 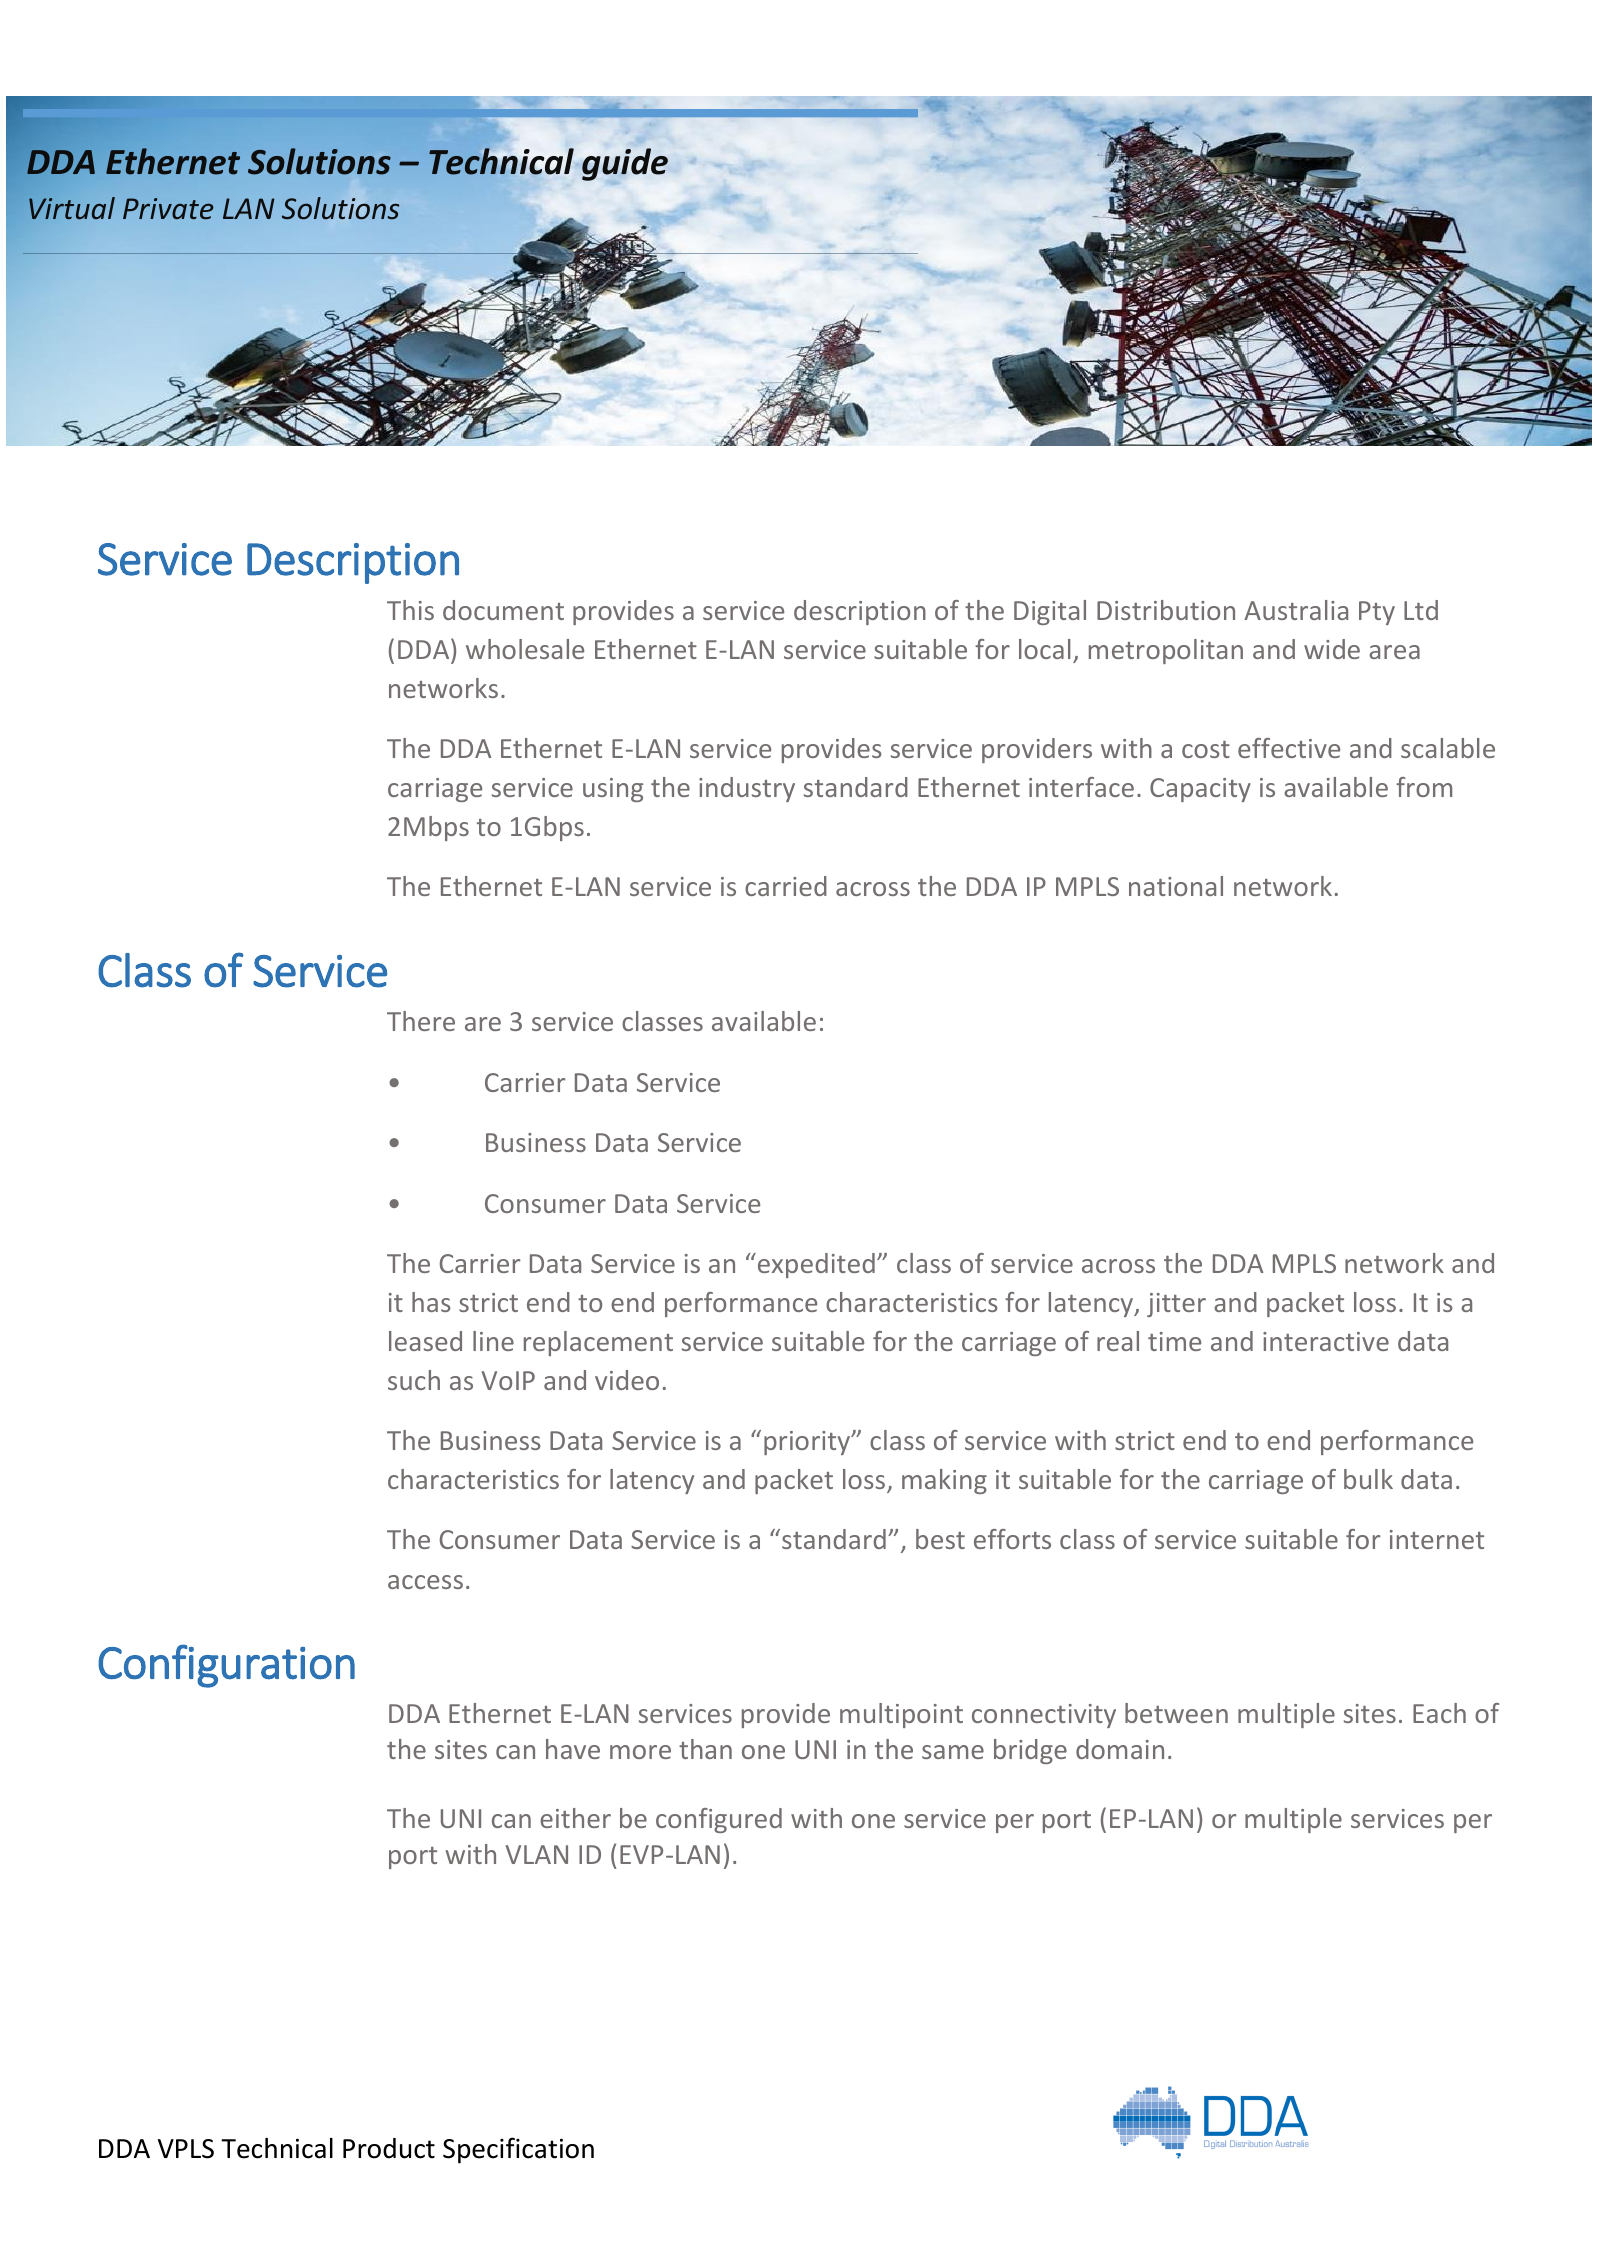 I want to click on VPLS, so click(x=186, y=2149).
